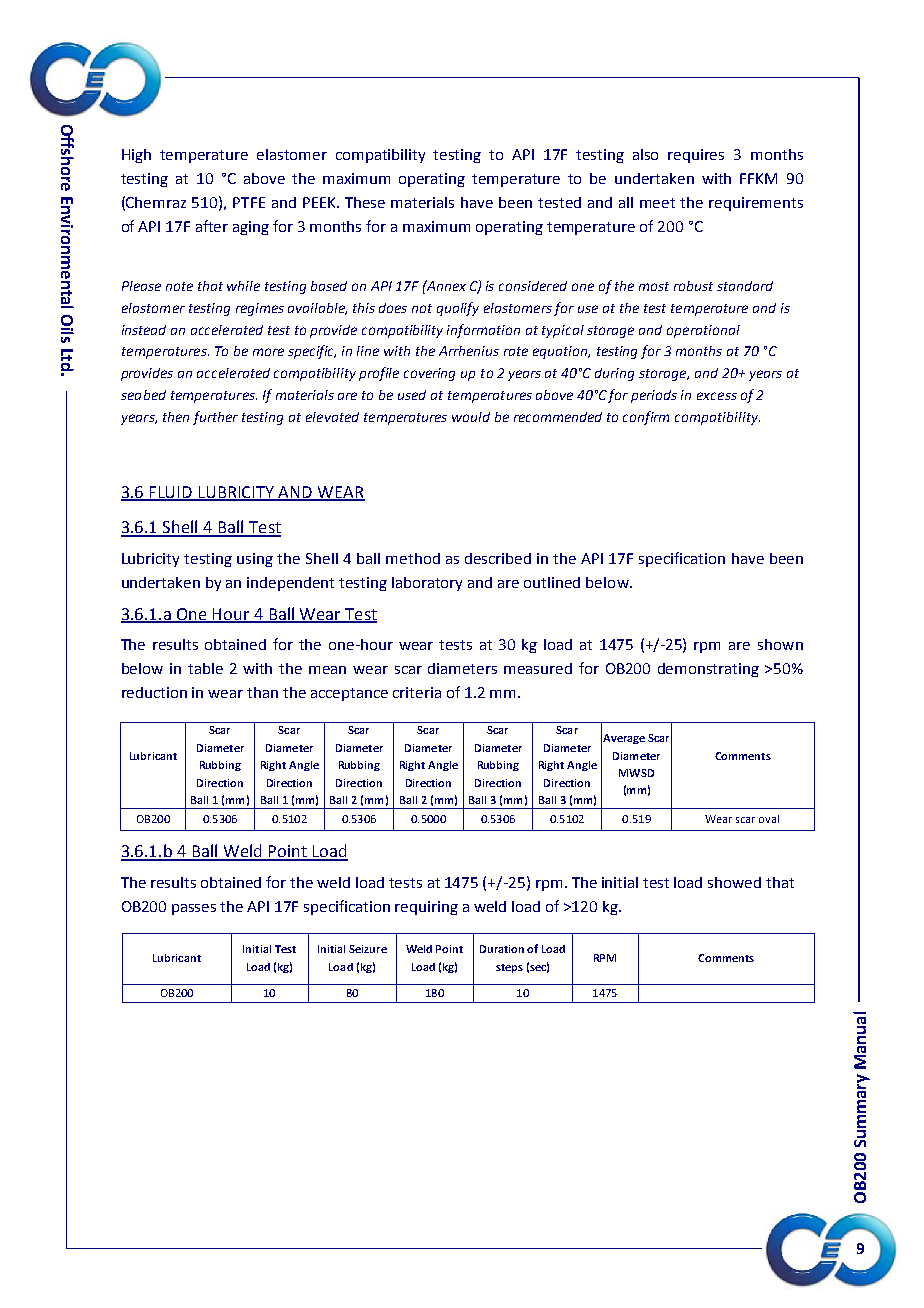 The height and width of the screenshot is (1308, 924). I want to click on passes, so click(194, 909).
